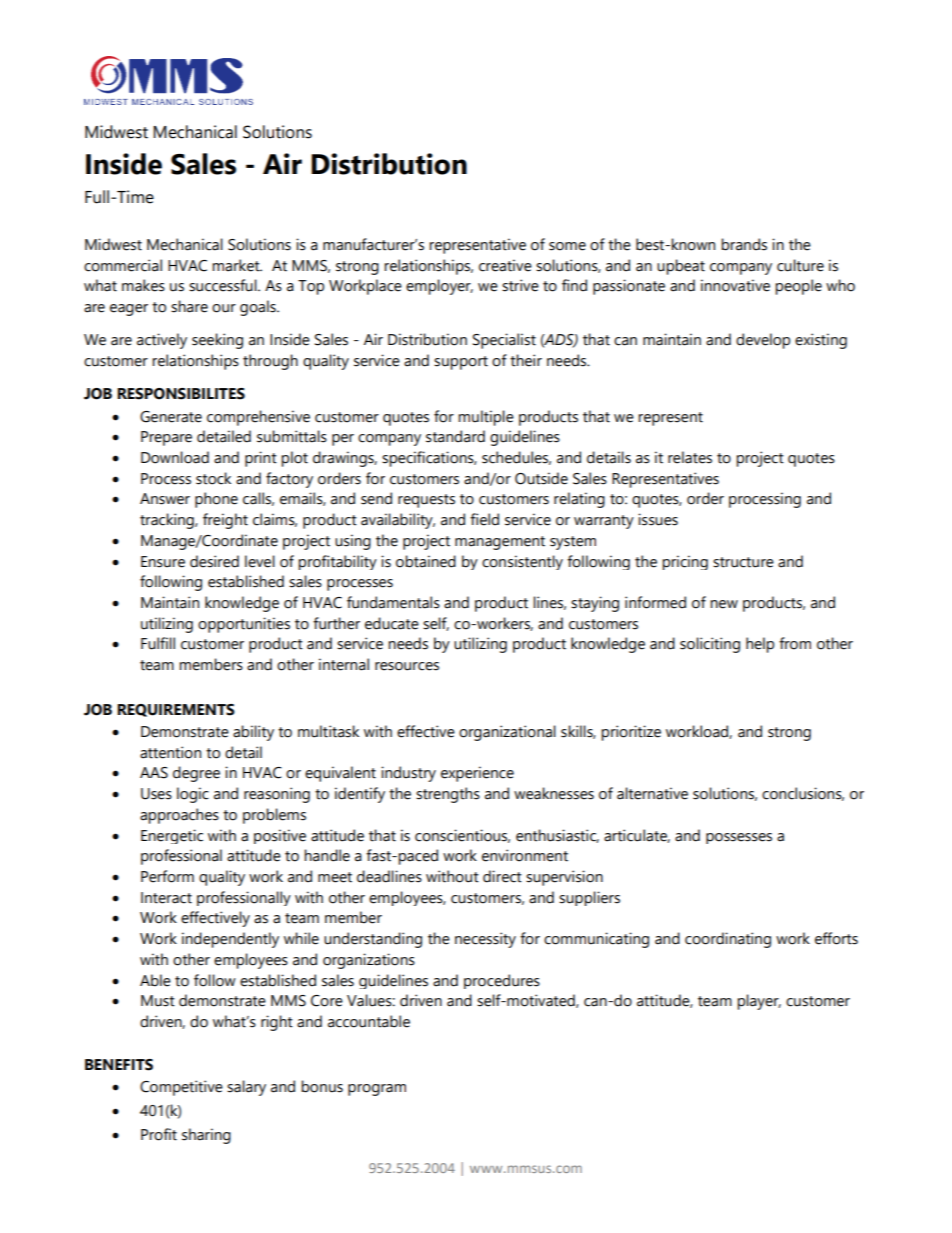  Describe the element at coordinates (652, 793) in the screenshot. I see `alternative` at that location.
